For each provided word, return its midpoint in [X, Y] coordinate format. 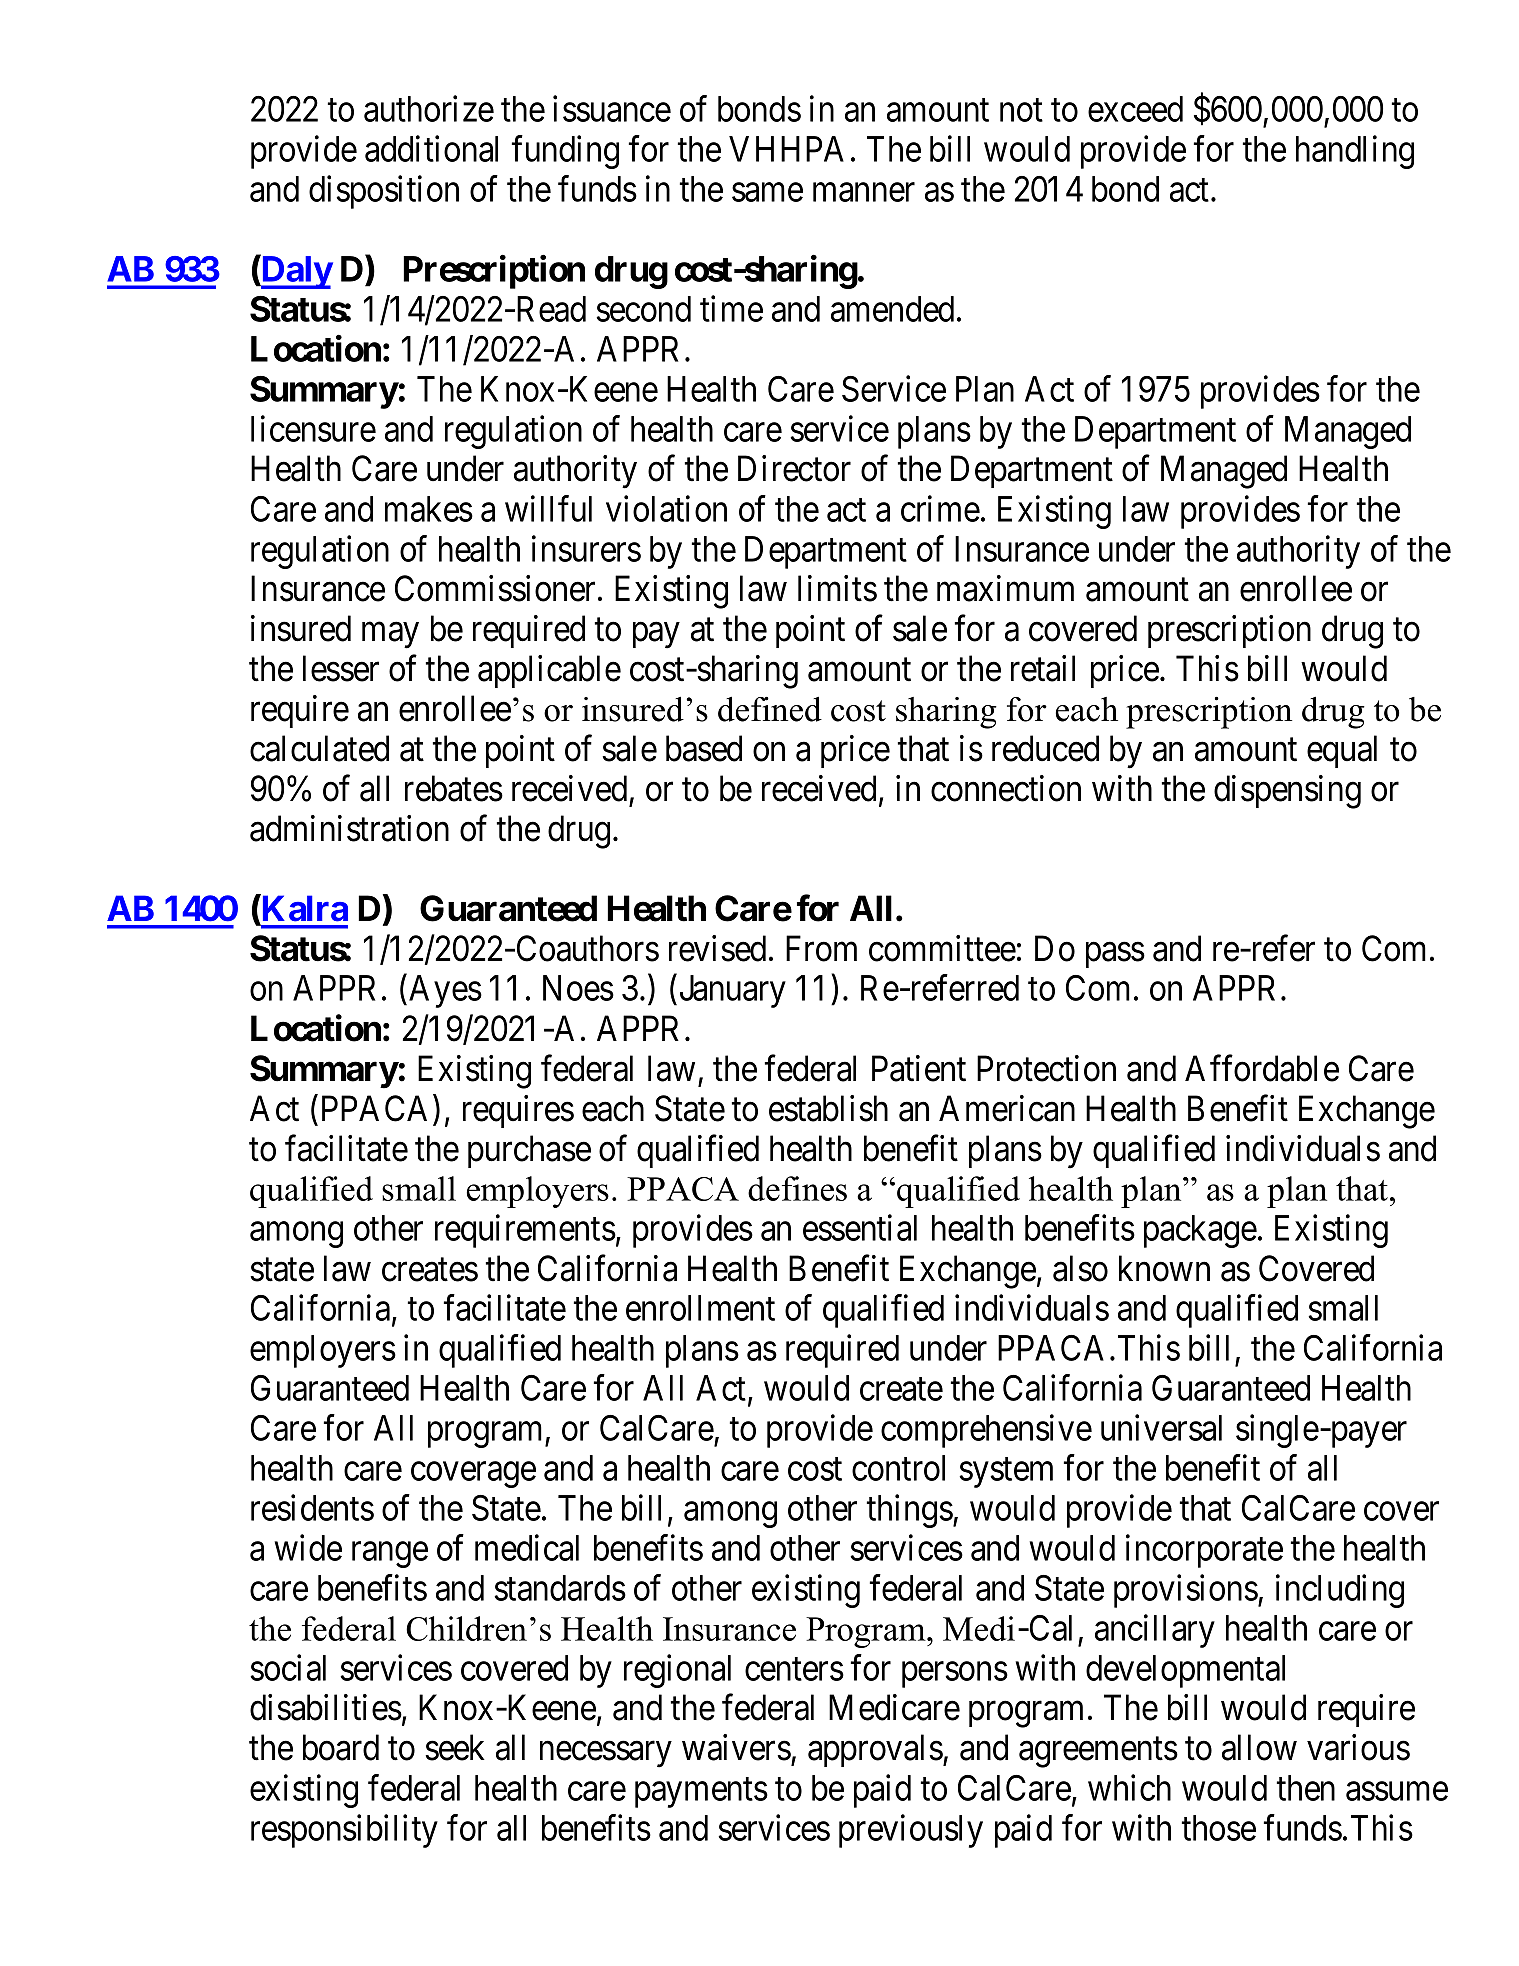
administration [349, 828]
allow [1259, 1747]
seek [455, 1747]
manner [864, 192]
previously [911, 1831]
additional [431, 148]
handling [1355, 152]
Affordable [1262, 1068]
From [821, 949]
